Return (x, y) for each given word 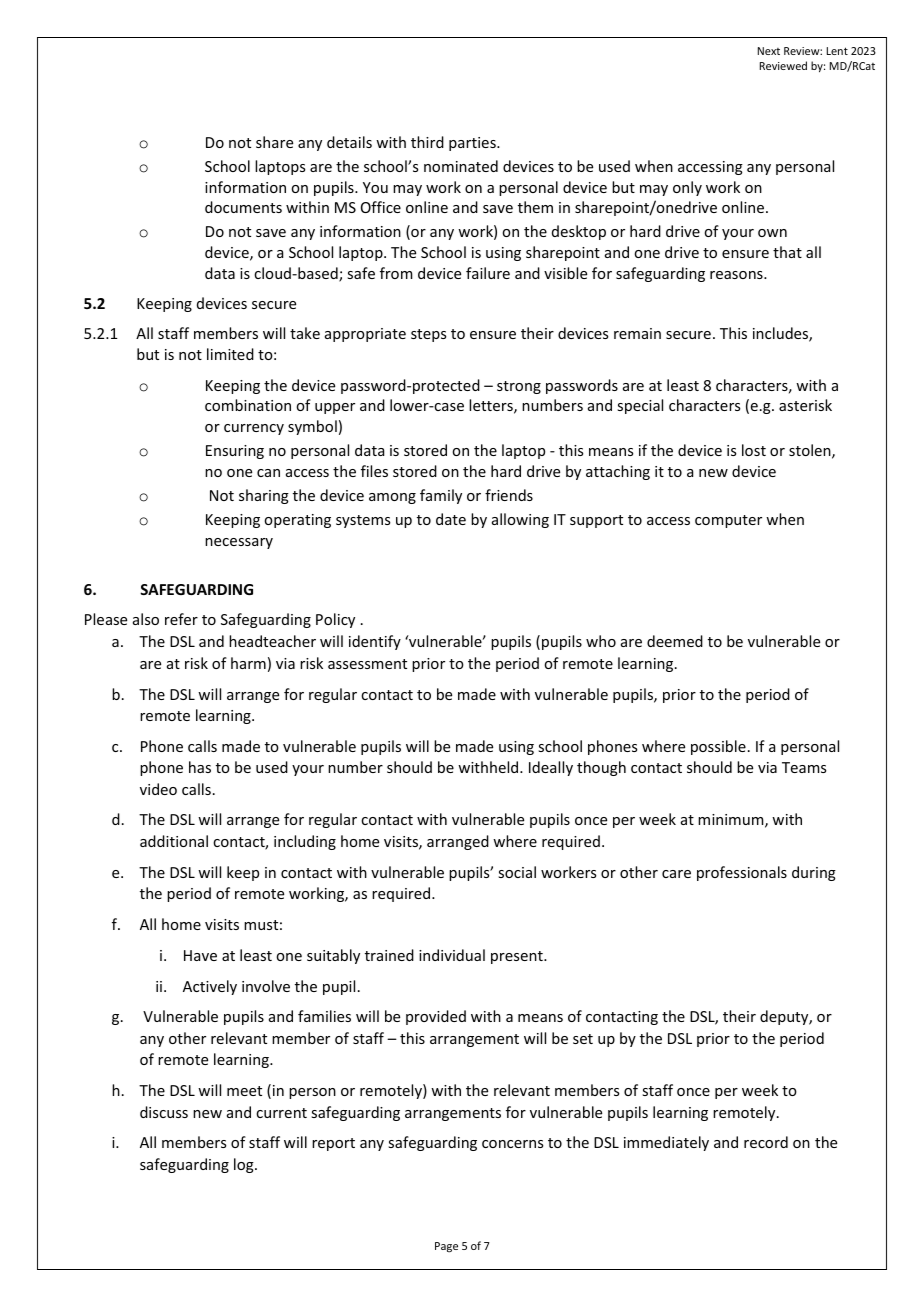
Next (769, 51)
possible (718, 747)
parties (473, 144)
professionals (742, 873)
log (245, 1165)
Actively (210, 987)
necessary (239, 543)
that (787, 252)
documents (243, 207)
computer (728, 521)
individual (452, 955)
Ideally (551, 768)
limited (230, 354)
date (451, 519)
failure (488, 273)
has (200, 767)
